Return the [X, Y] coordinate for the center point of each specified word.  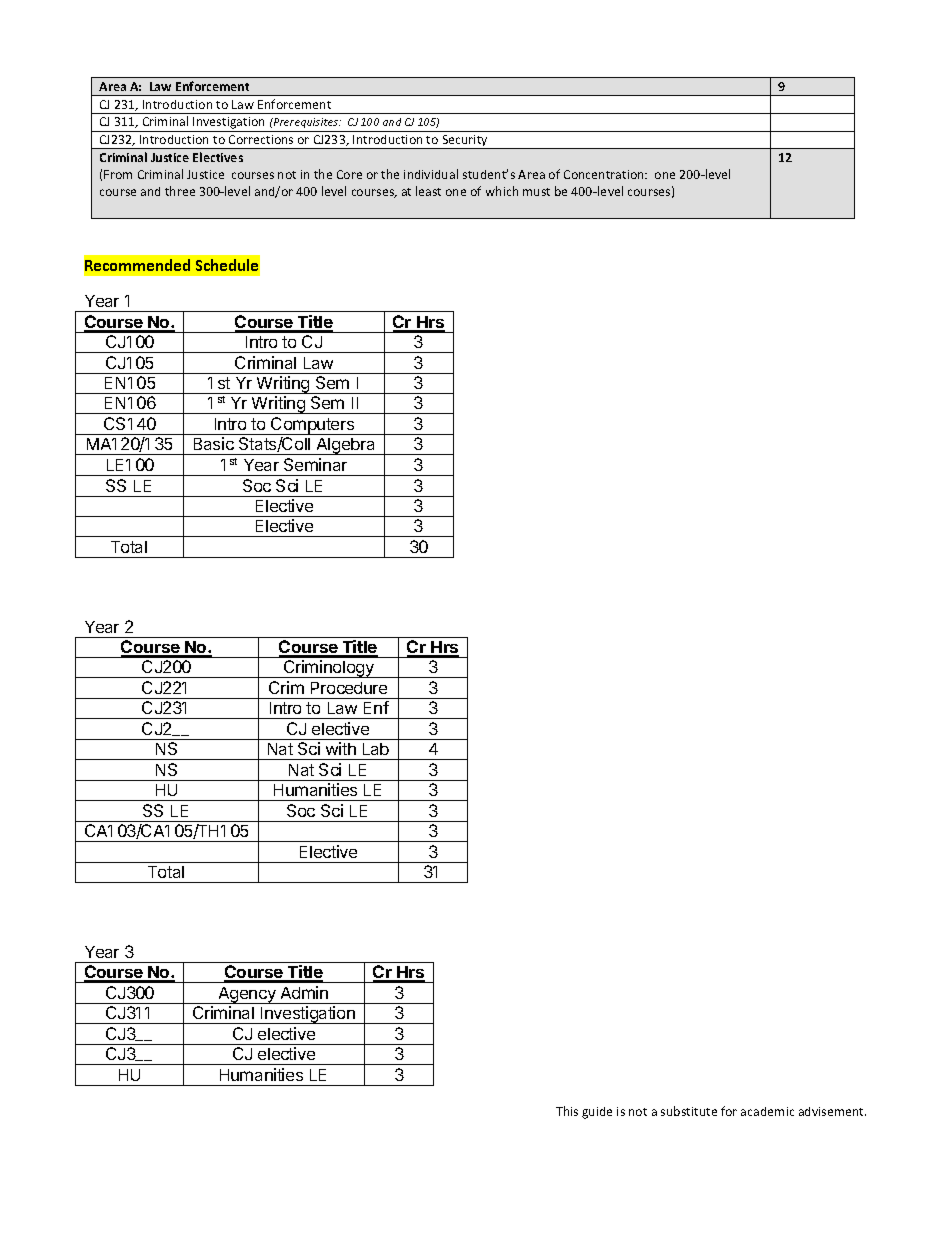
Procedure [349, 688]
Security [465, 142]
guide [597, 1113]
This [567, 1111]
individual [431, 174]
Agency [247, 995]
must [536, 192]
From [118, 174]
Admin [304, 992]
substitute [689, 1111]
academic [767, 1111]
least [428, 191]
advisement [832, 1111]
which [502, 191]
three [180, 191]
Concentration [605, 174]
